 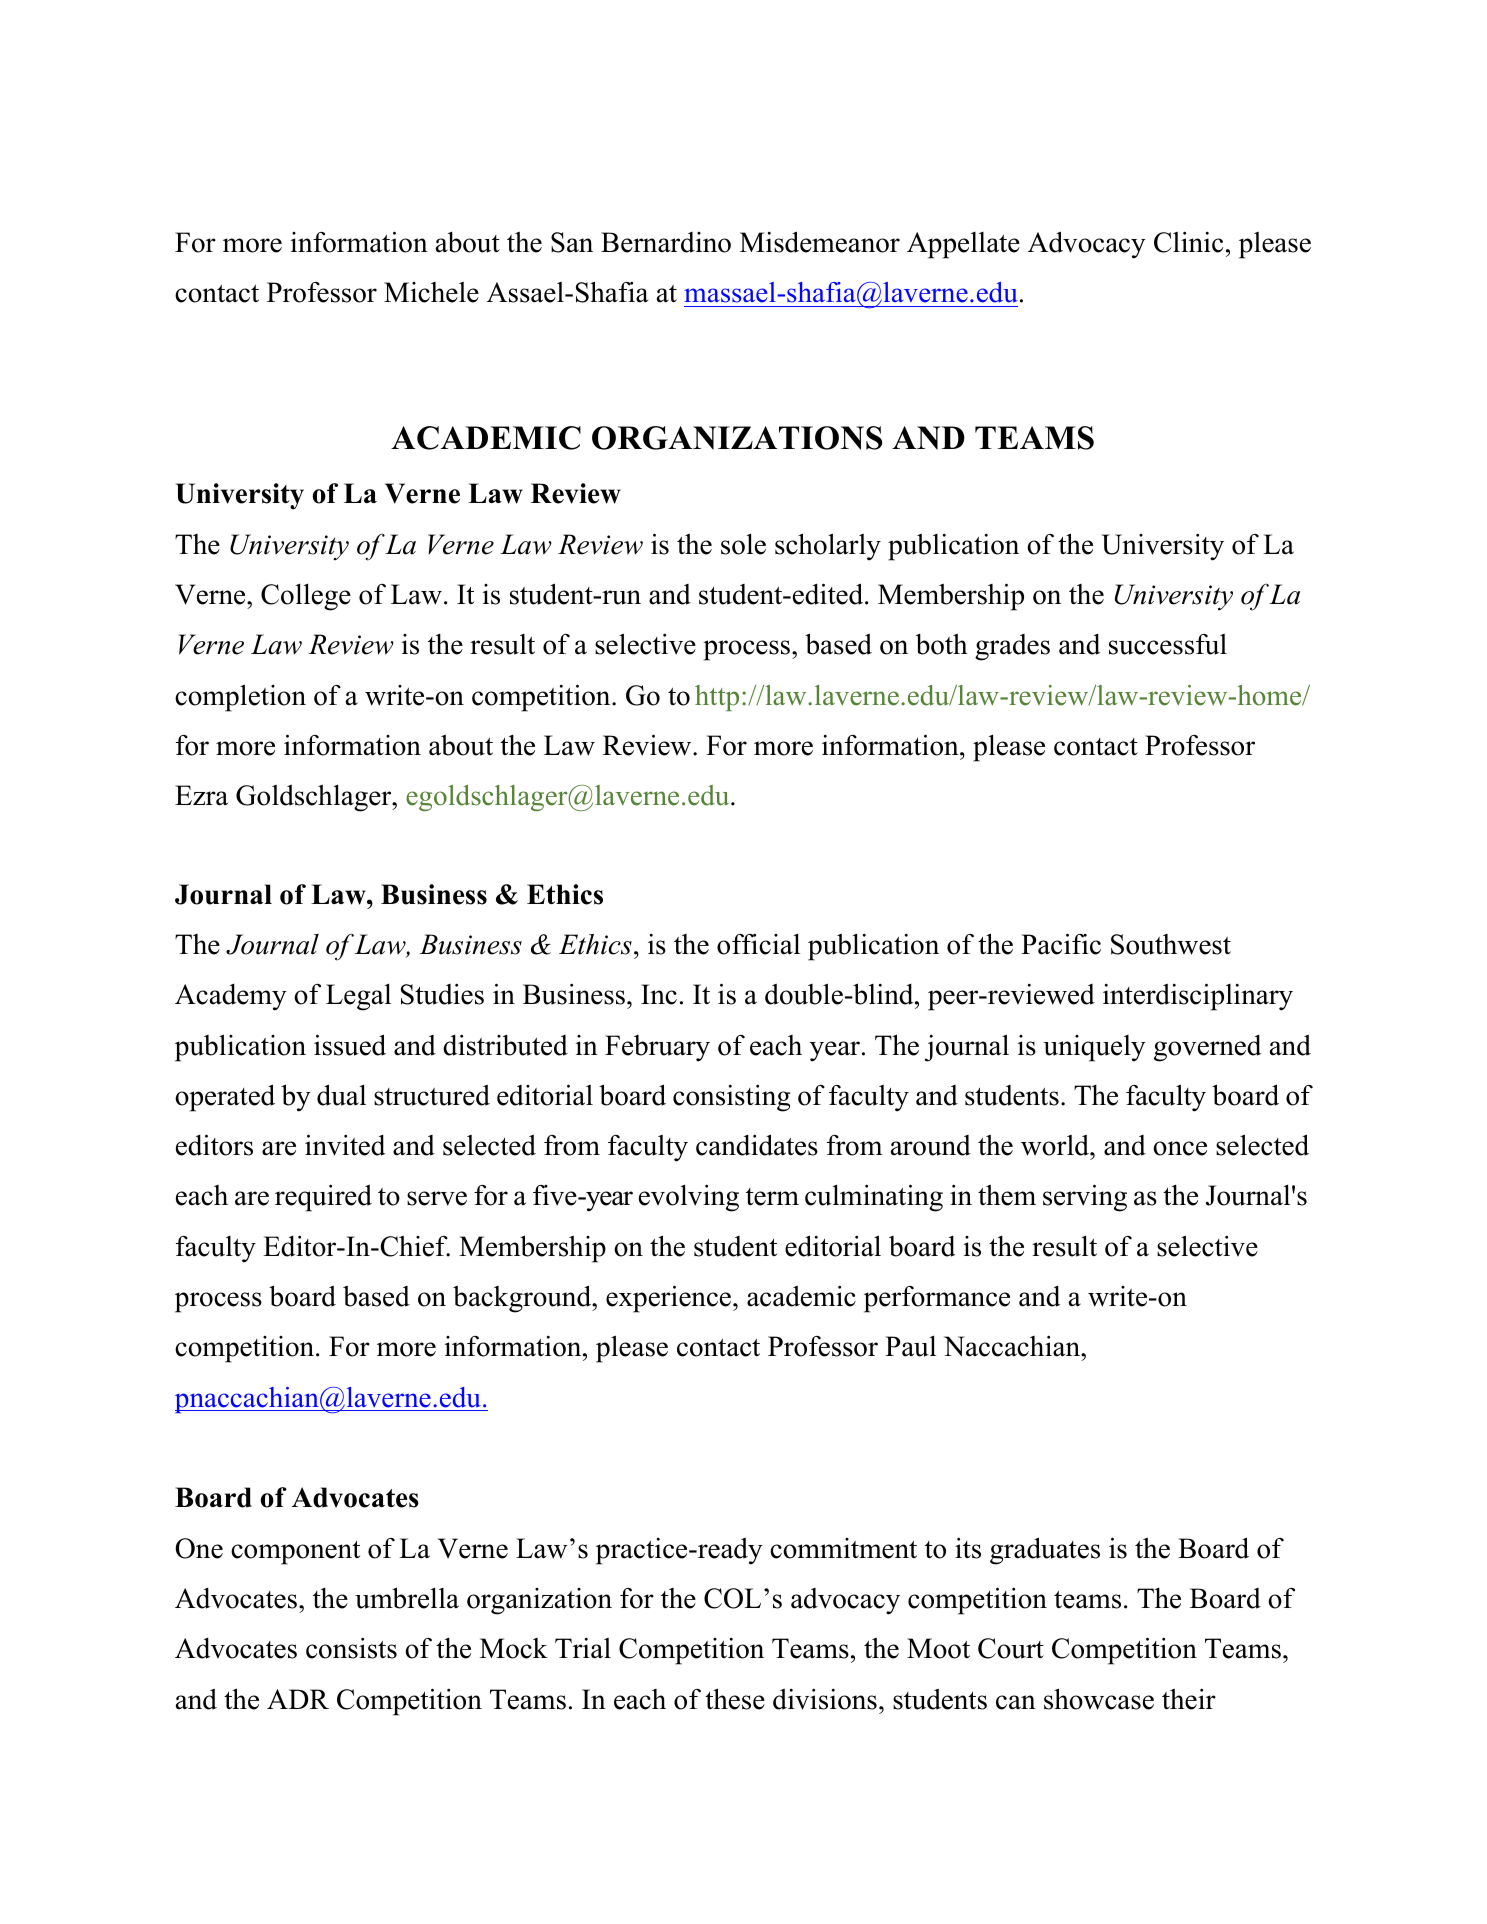 I want to click on Bernardino, so click(x=666, y=242).
